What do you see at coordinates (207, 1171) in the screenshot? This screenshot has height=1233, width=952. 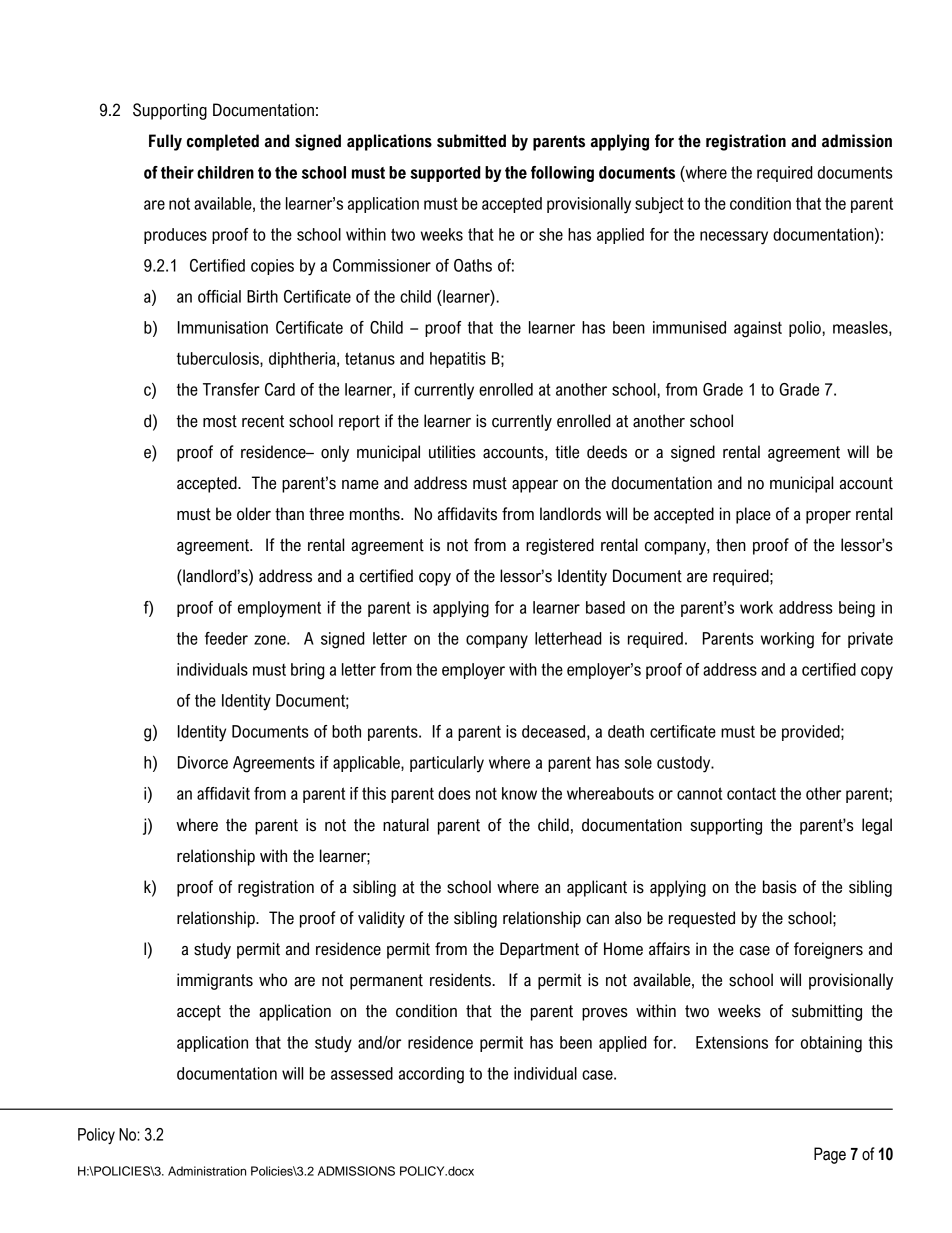 I see `Administration` at bounding box center [207, 1171].
